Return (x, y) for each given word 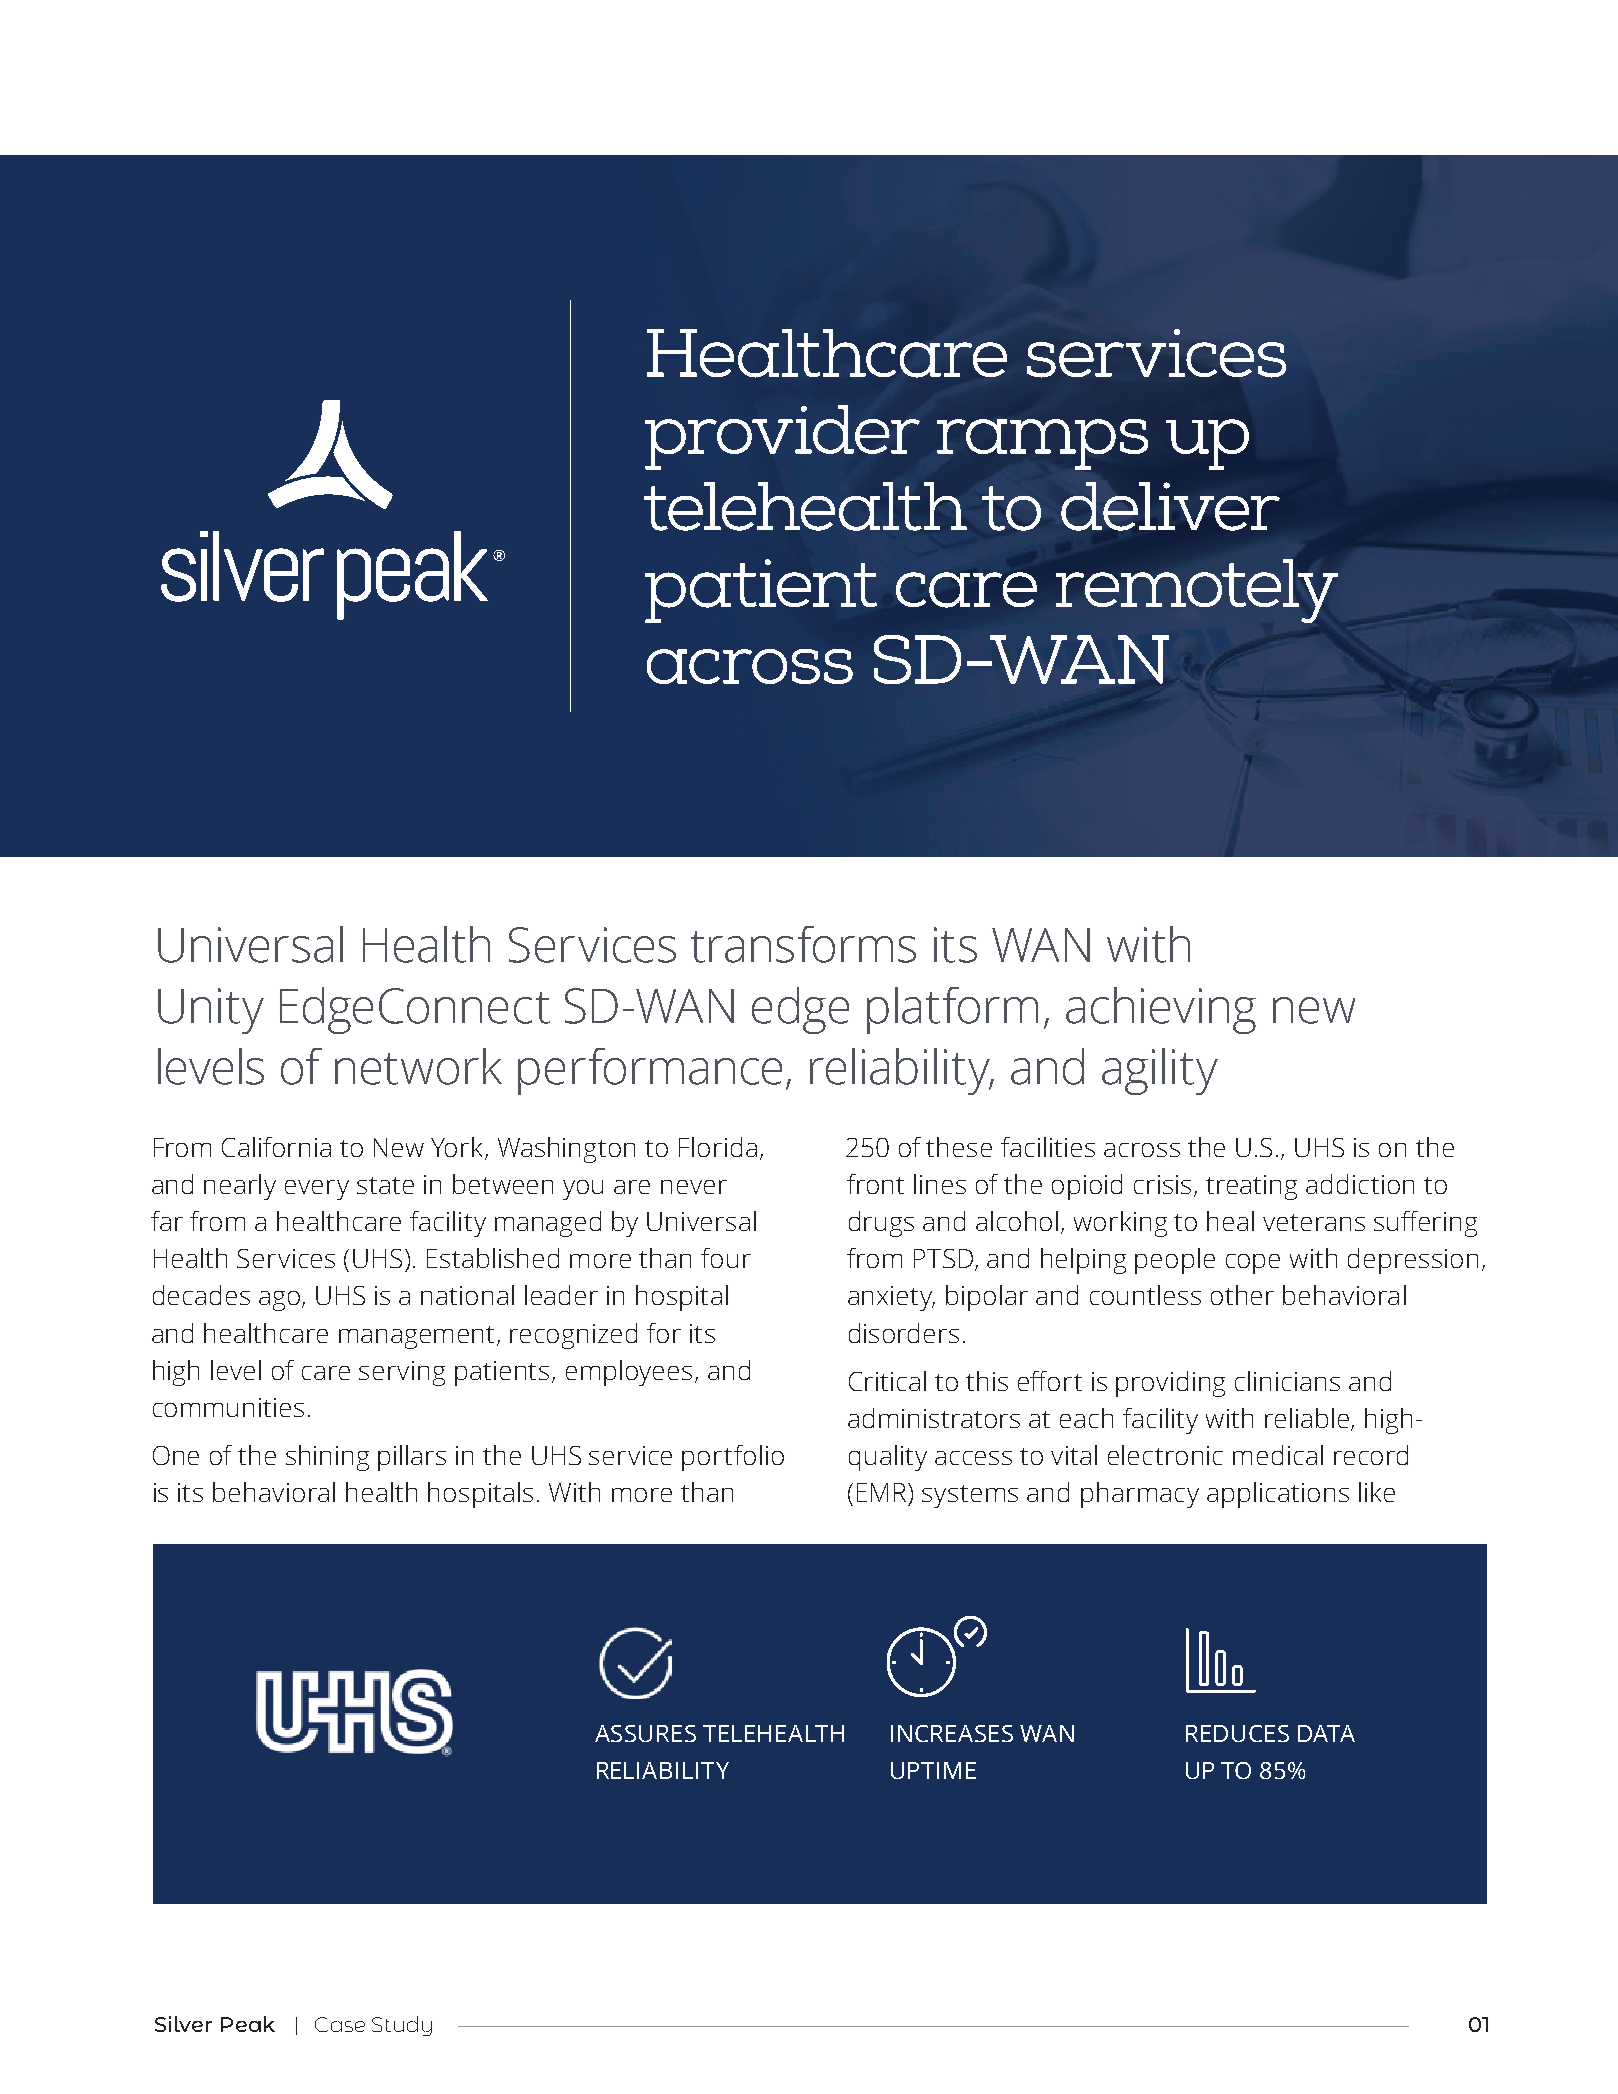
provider (782, 437)
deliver (1170, 506)
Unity (211, 1011)
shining (327, 1458)
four (726, 1258)
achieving (1161, 1010)
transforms (803, 944)
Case (340, 2024)
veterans (1314, 1222)
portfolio (733, 1458)
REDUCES (1237, 1733)
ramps (1042, 444)
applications (1278, 1495)
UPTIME (933, 1770)
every (317, 1190)
